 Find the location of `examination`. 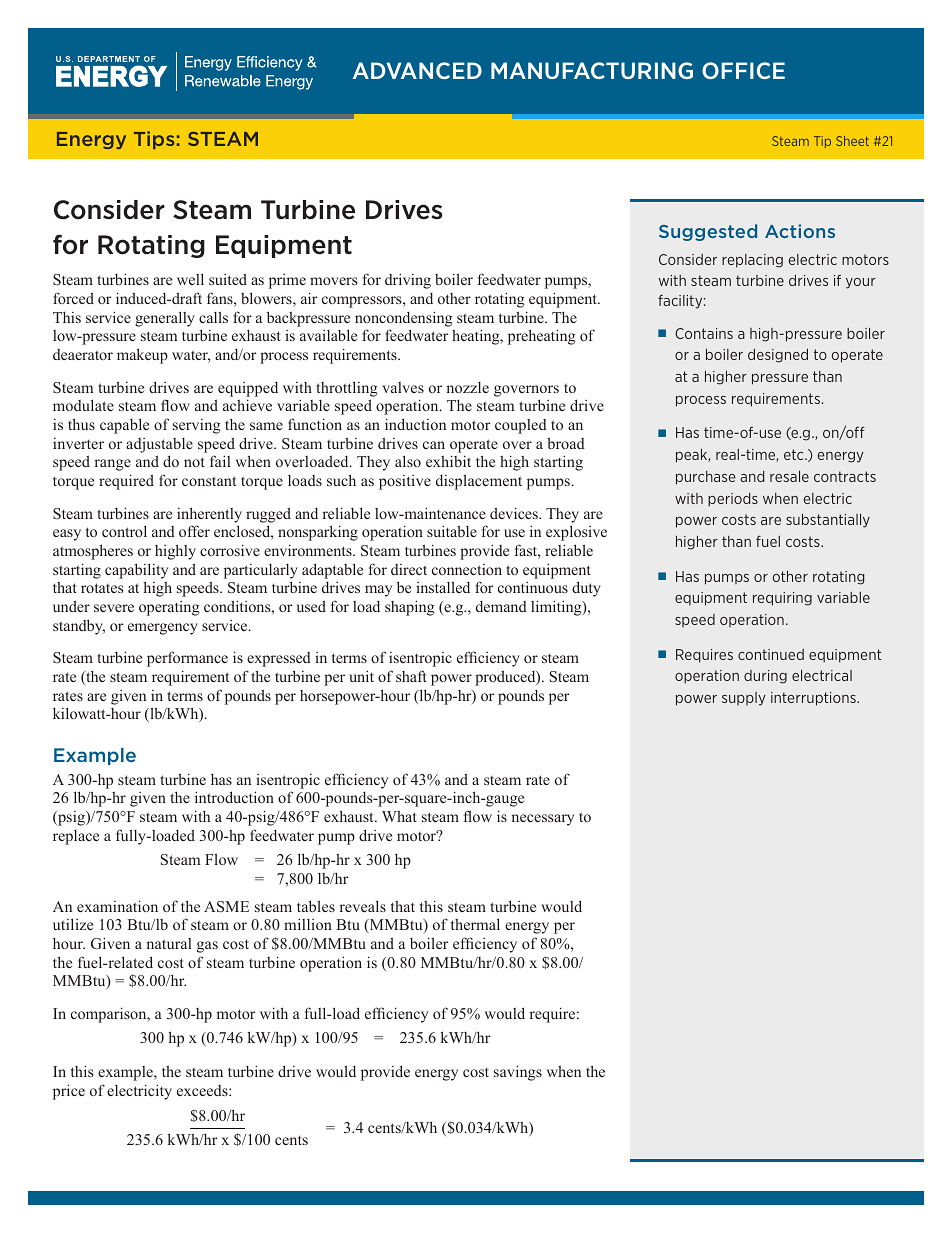

examination is located at coordinates (117, 906).
